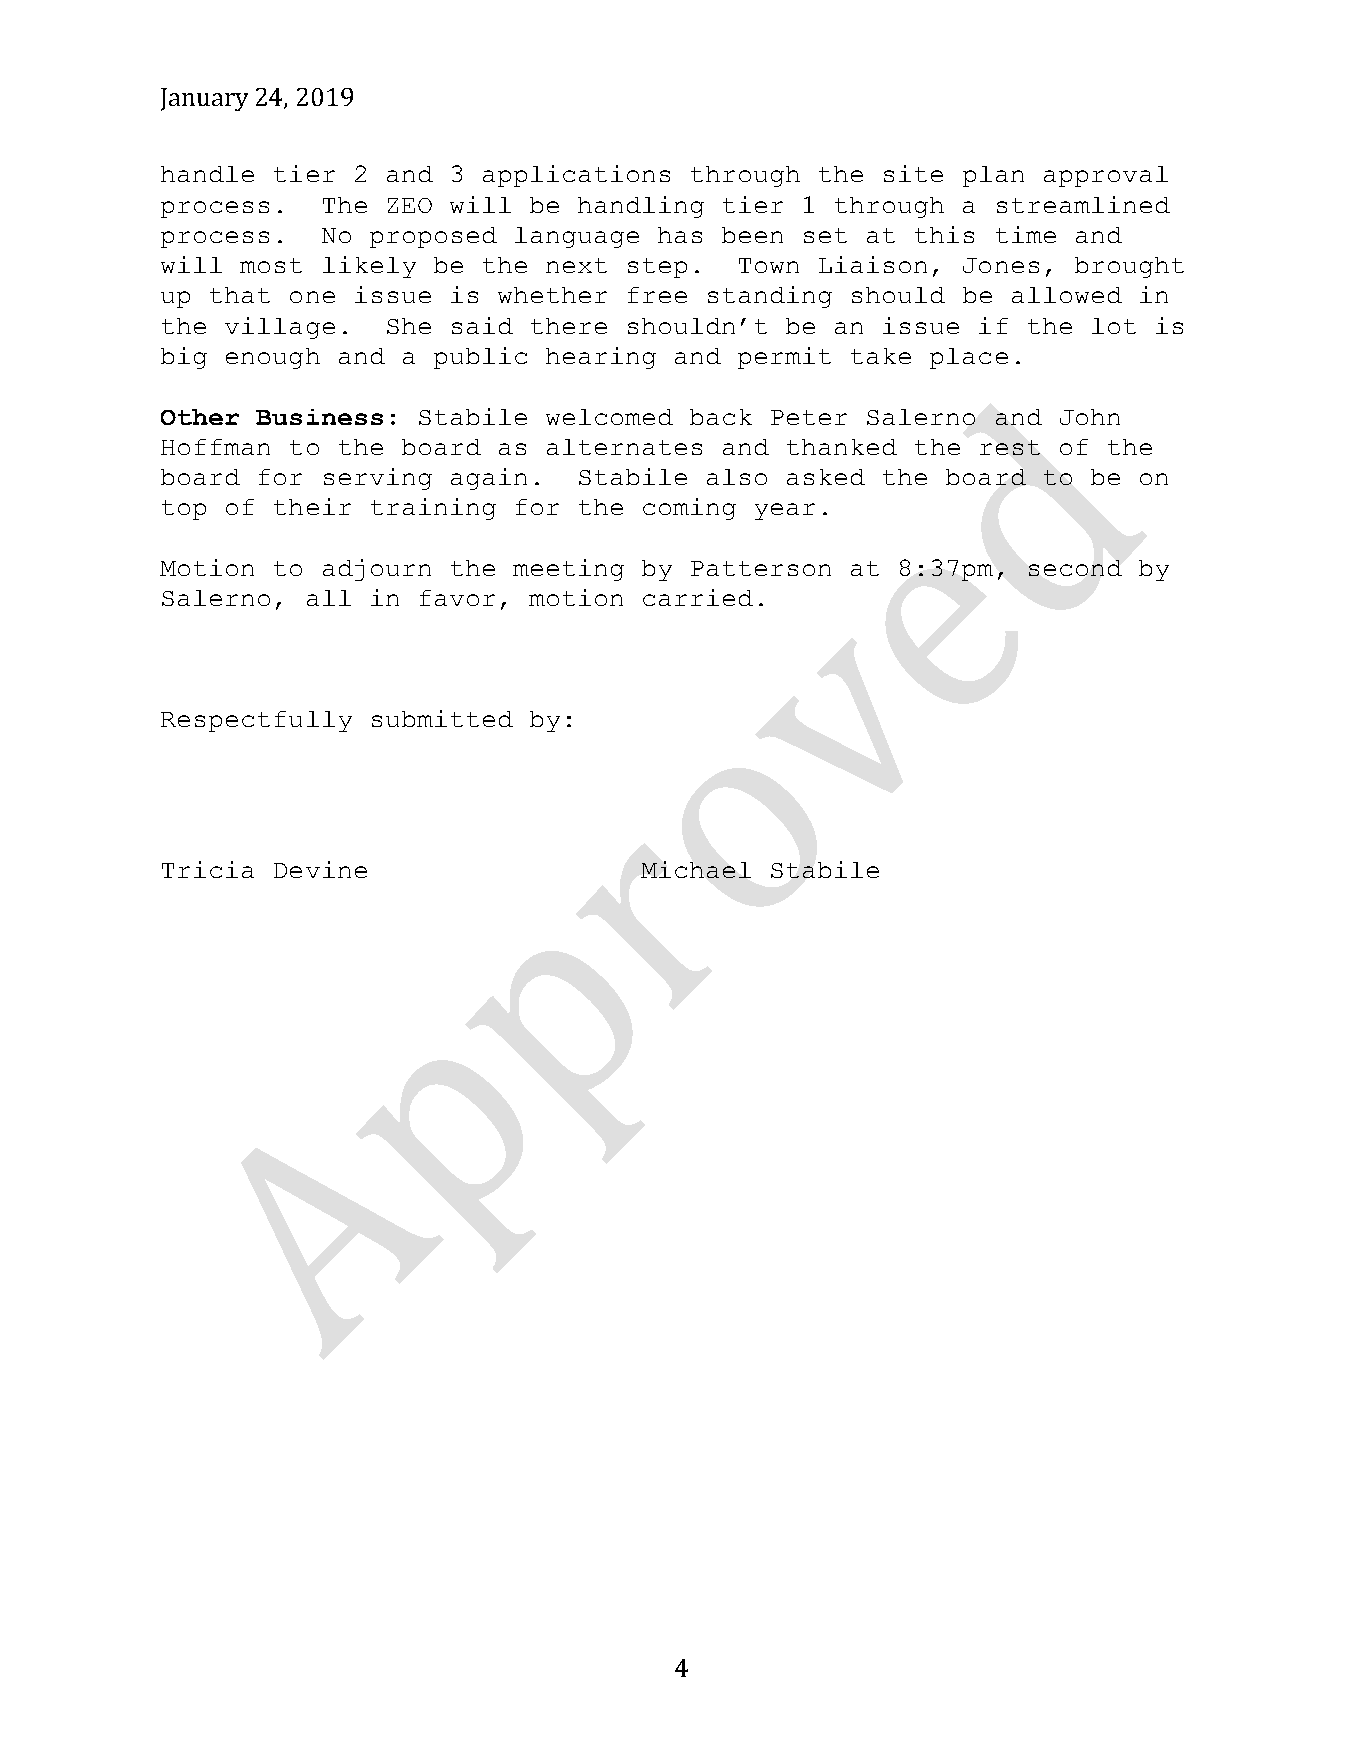 The image size is (1362, 1763). I want to click on second, so click(1075, 568).
